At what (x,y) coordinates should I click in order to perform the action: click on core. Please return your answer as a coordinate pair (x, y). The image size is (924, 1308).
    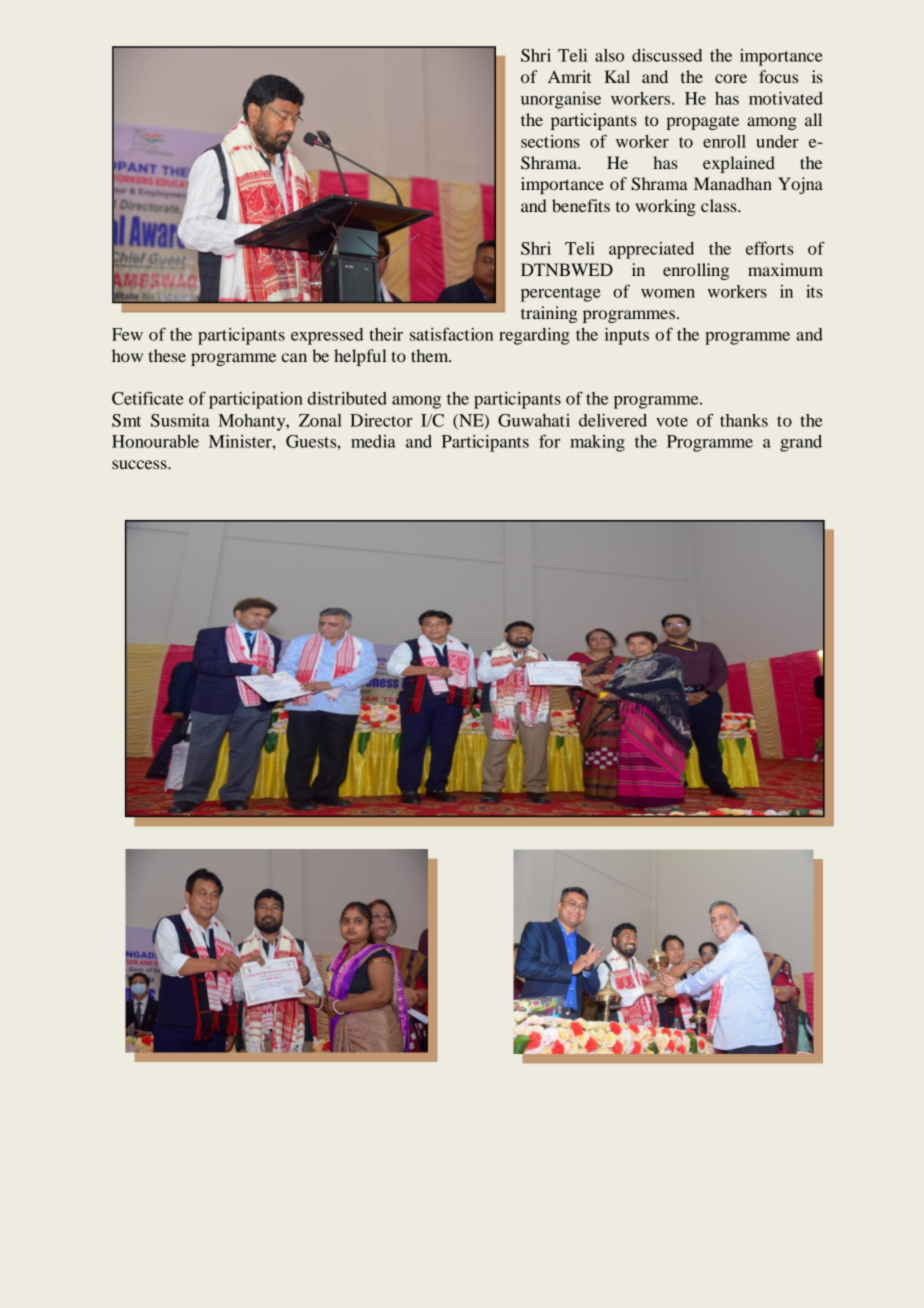
    Looking at the image, I should click on (731, 78).
